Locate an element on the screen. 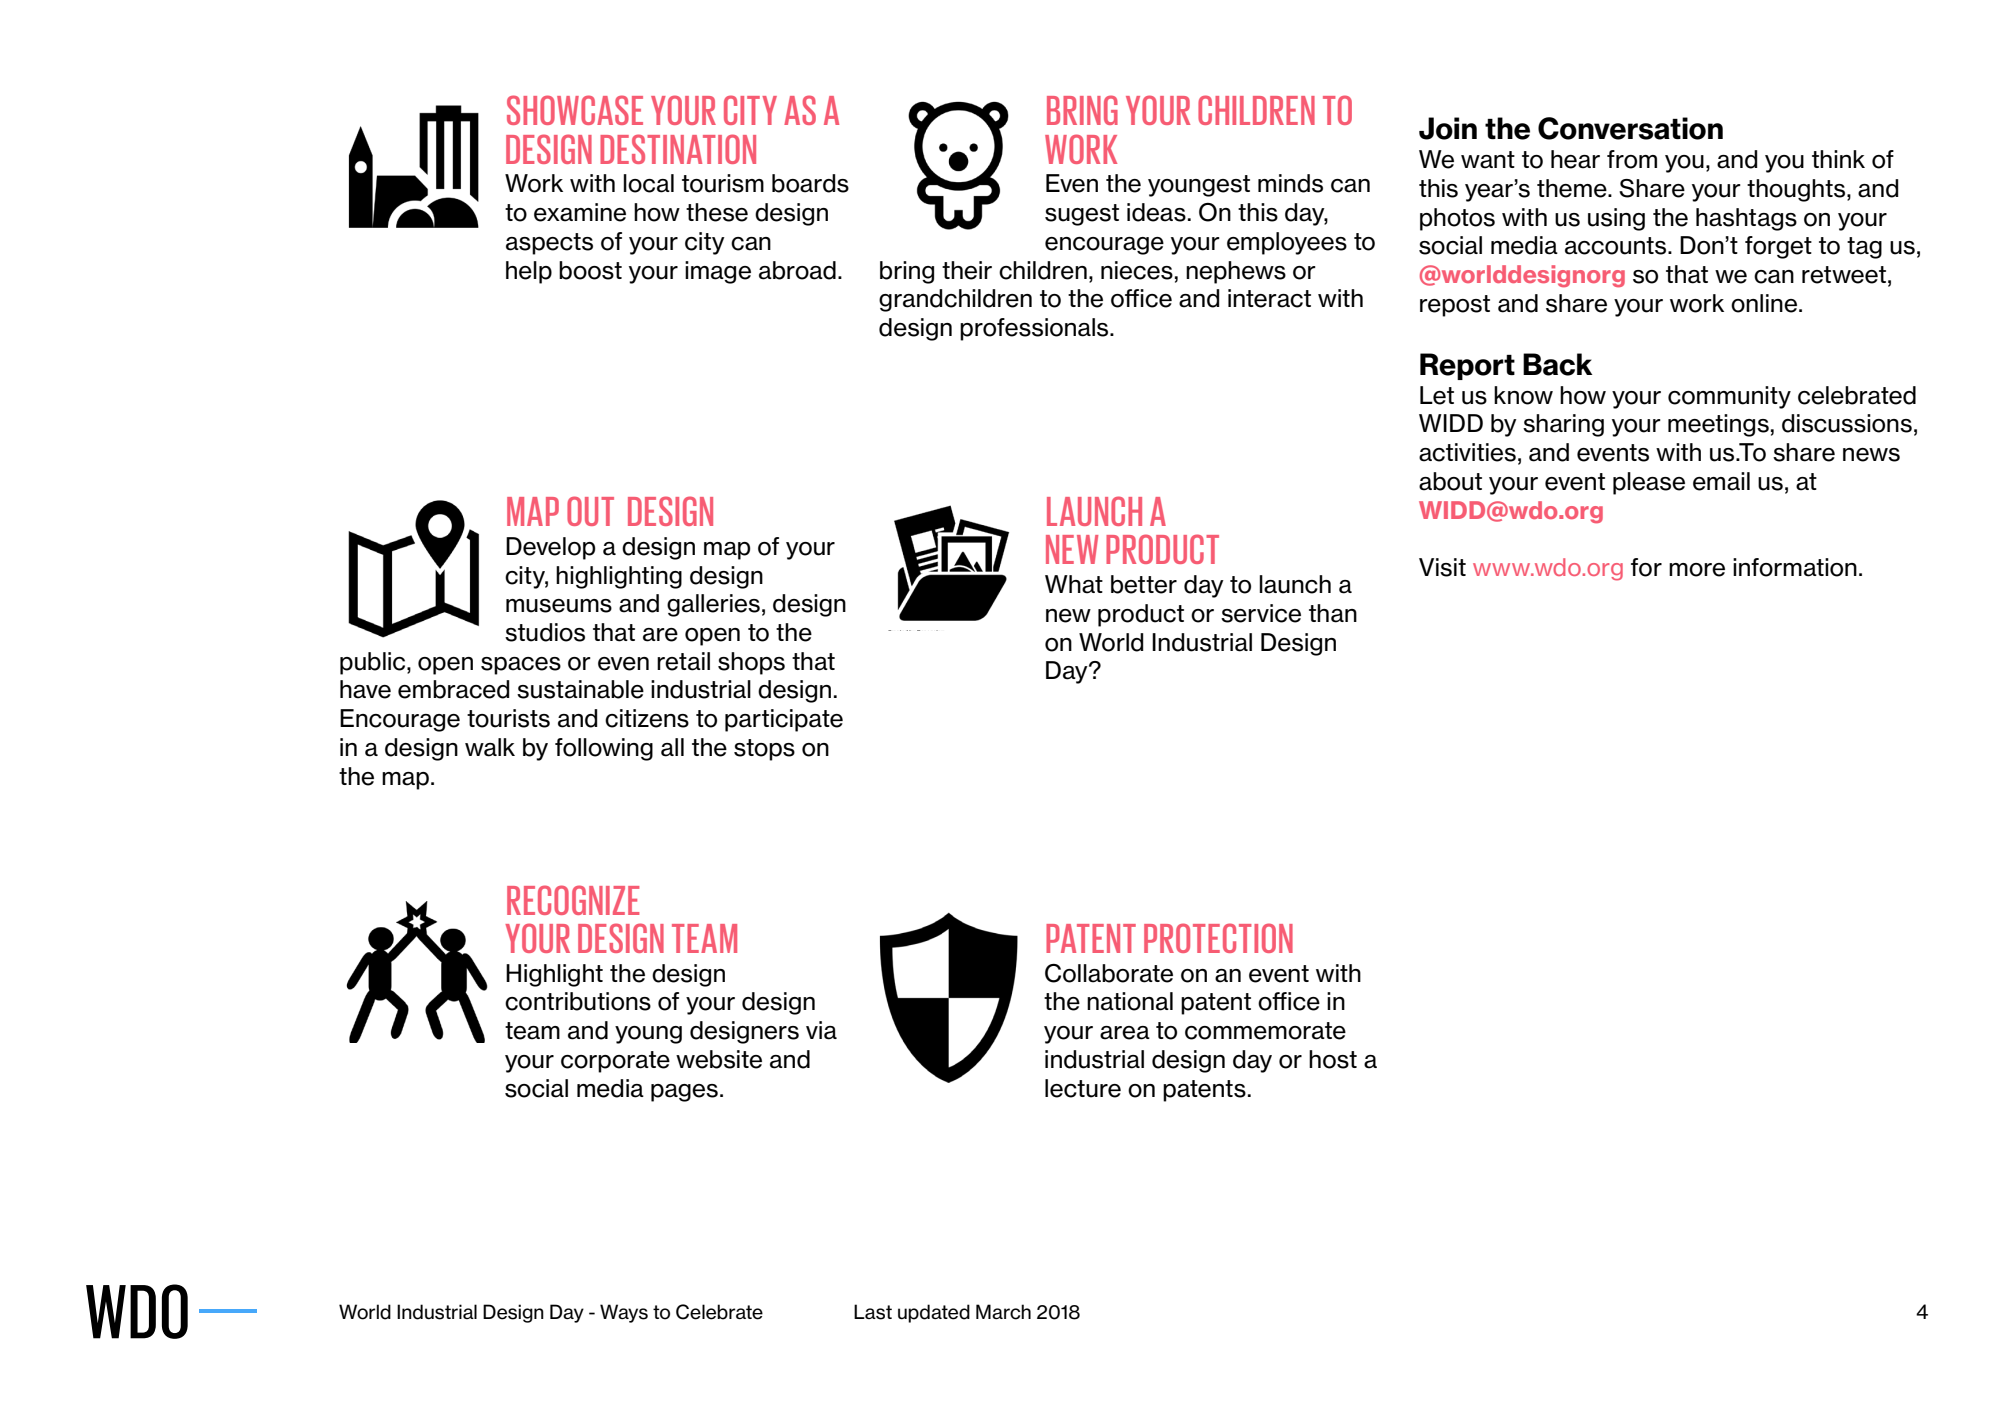  service is located at coordinates (1261, 613).
